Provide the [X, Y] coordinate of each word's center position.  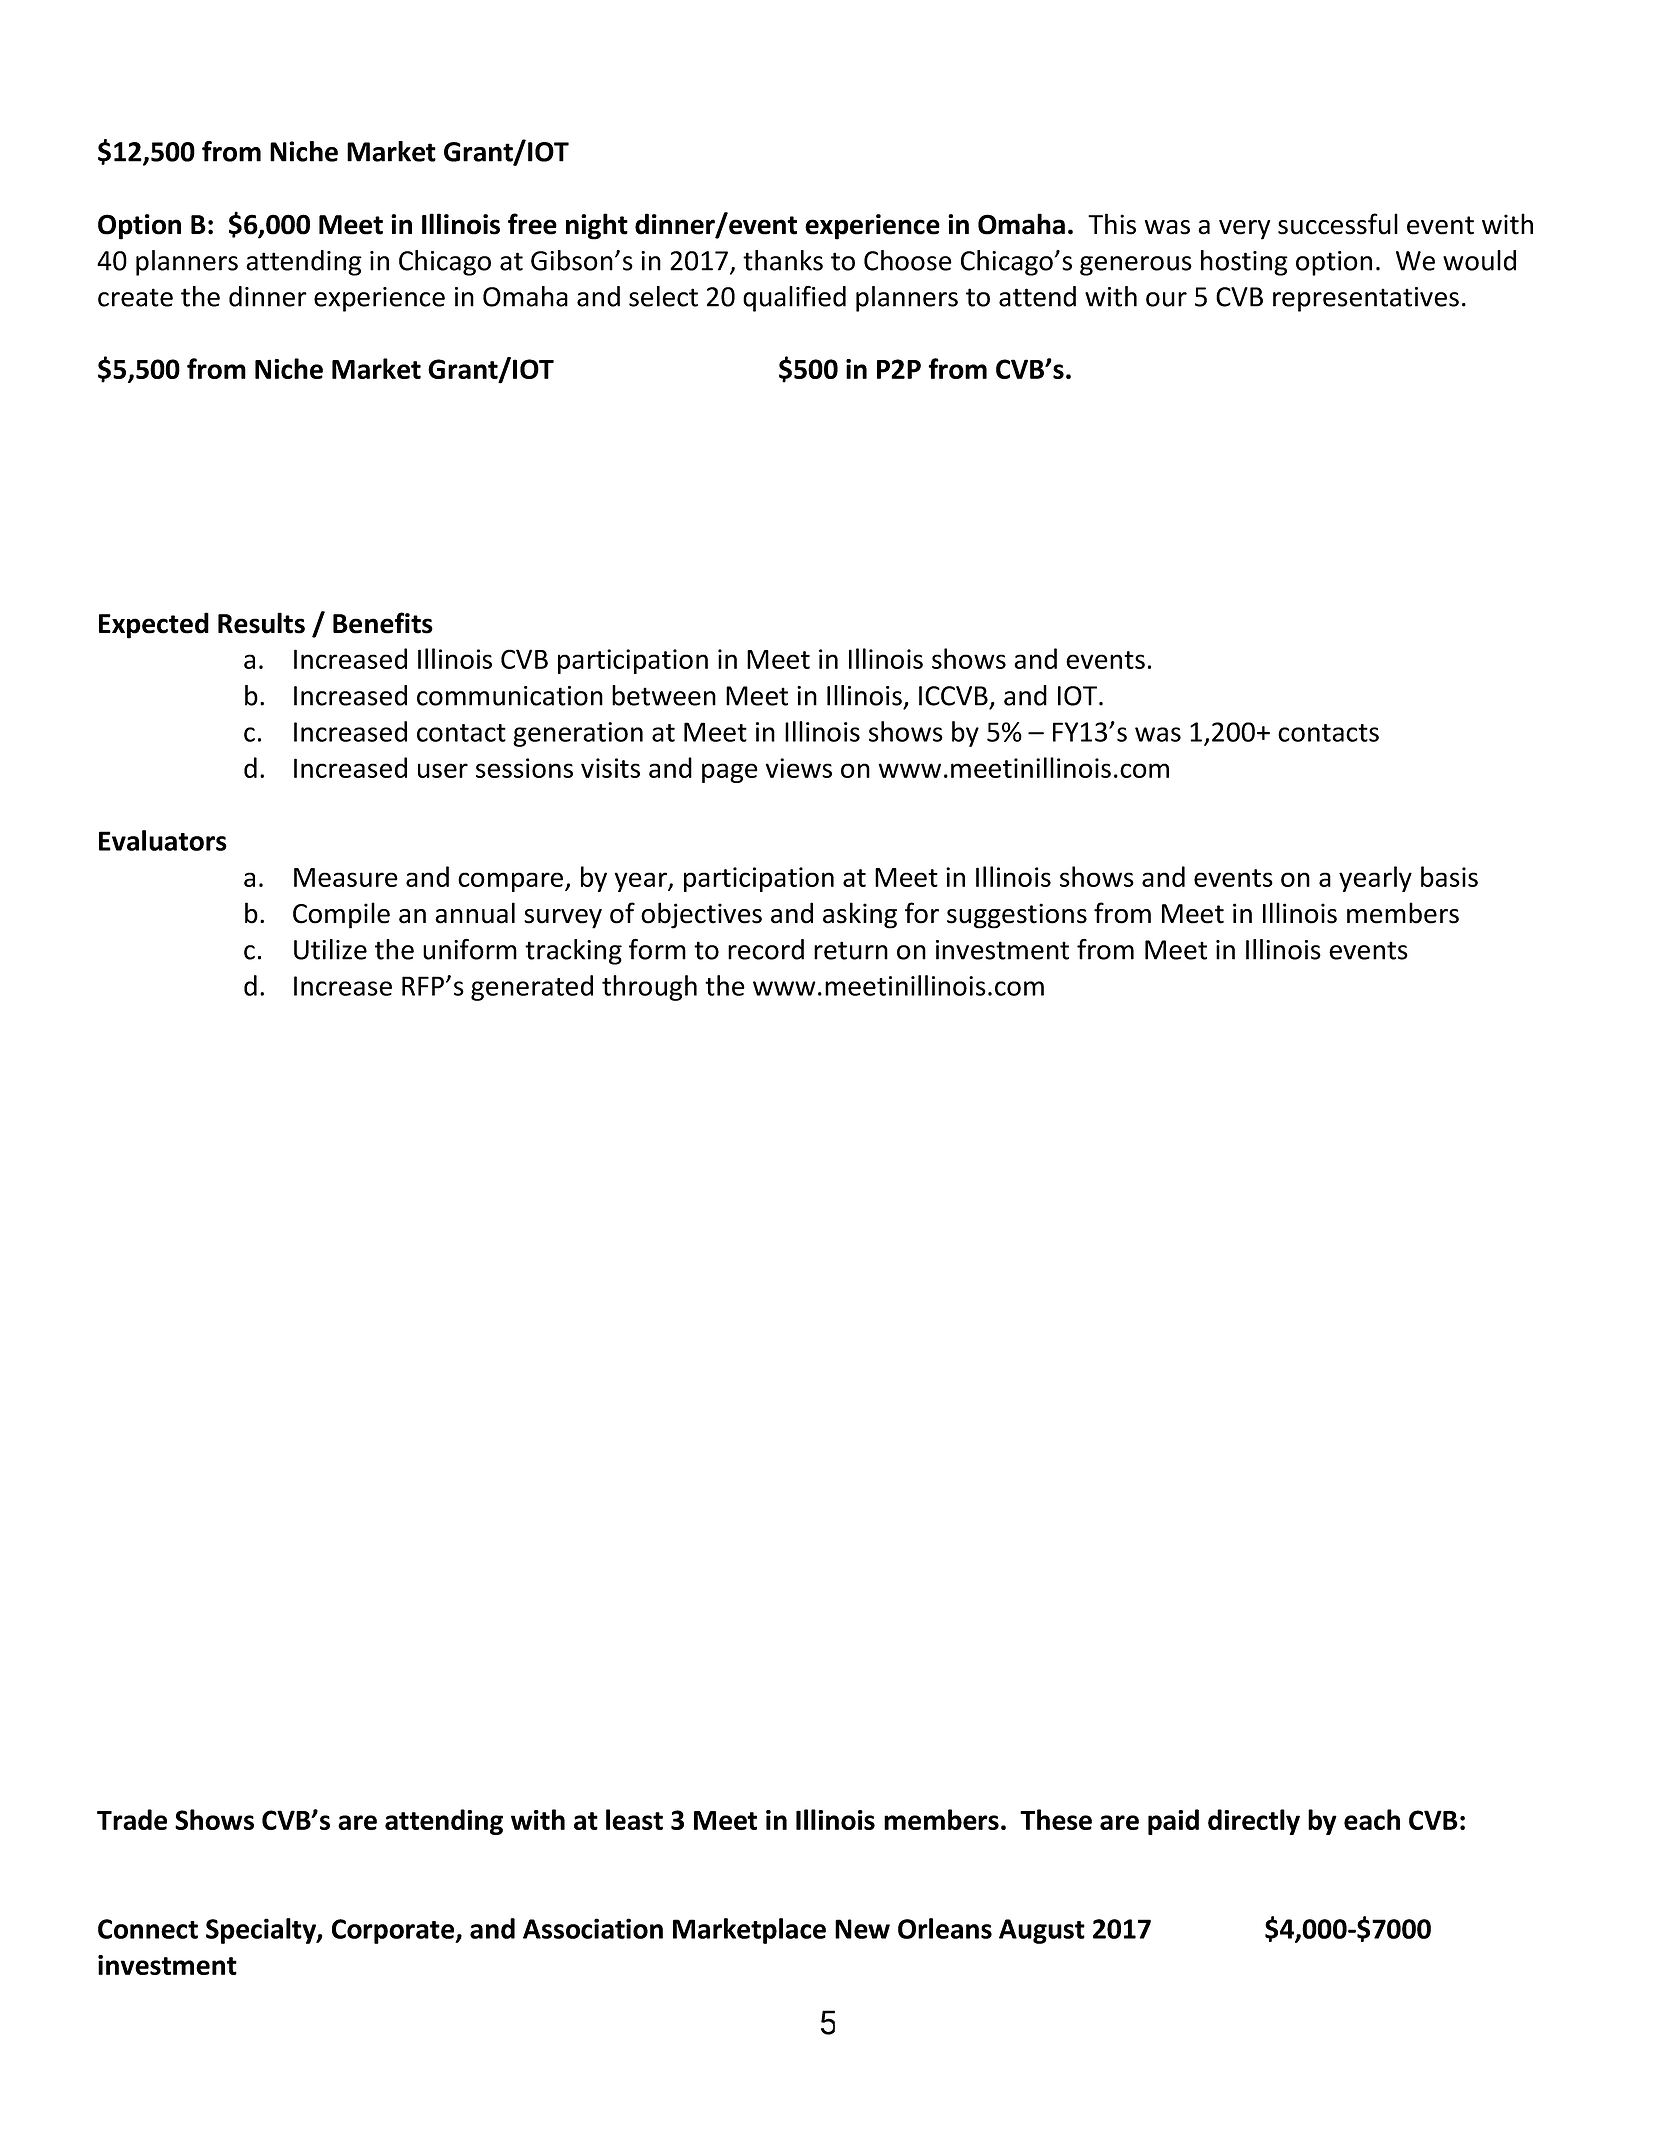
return [851, 950]
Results [261, 623]
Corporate [394, 1931]
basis [1449, 876]
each [1372, 1819]
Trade [132, 1819]
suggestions [1017, 916]
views [798, 768]
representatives [1366, 299]
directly [1254, 1822]
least [634, 1819]
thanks [783, 260]
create [135, 297]
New [862, 1929]
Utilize [330, 949]
